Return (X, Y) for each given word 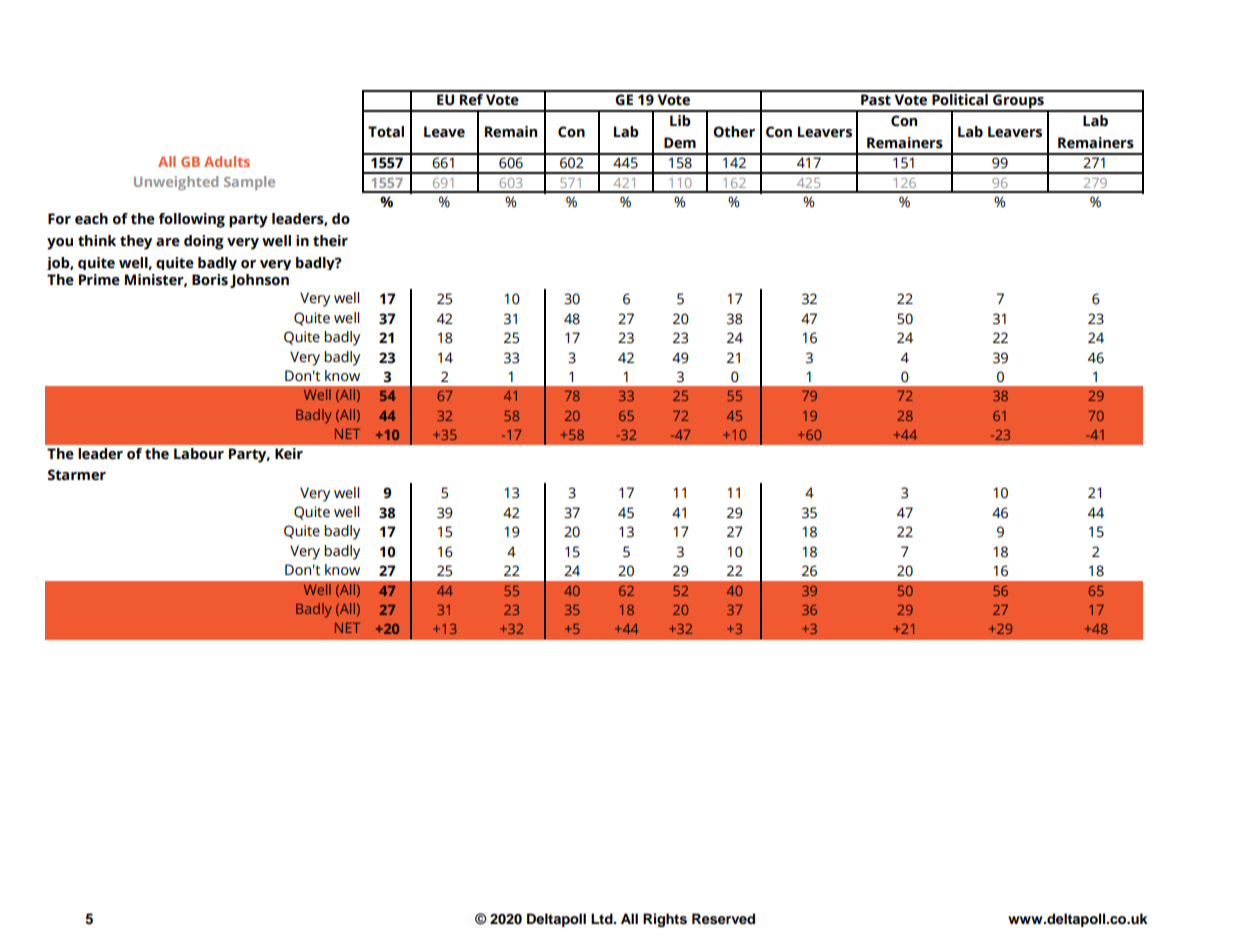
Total (386, 132)
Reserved (723, 919)
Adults (227, 161)
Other (734, 132)
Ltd (603, 918)
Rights (665, 920)
